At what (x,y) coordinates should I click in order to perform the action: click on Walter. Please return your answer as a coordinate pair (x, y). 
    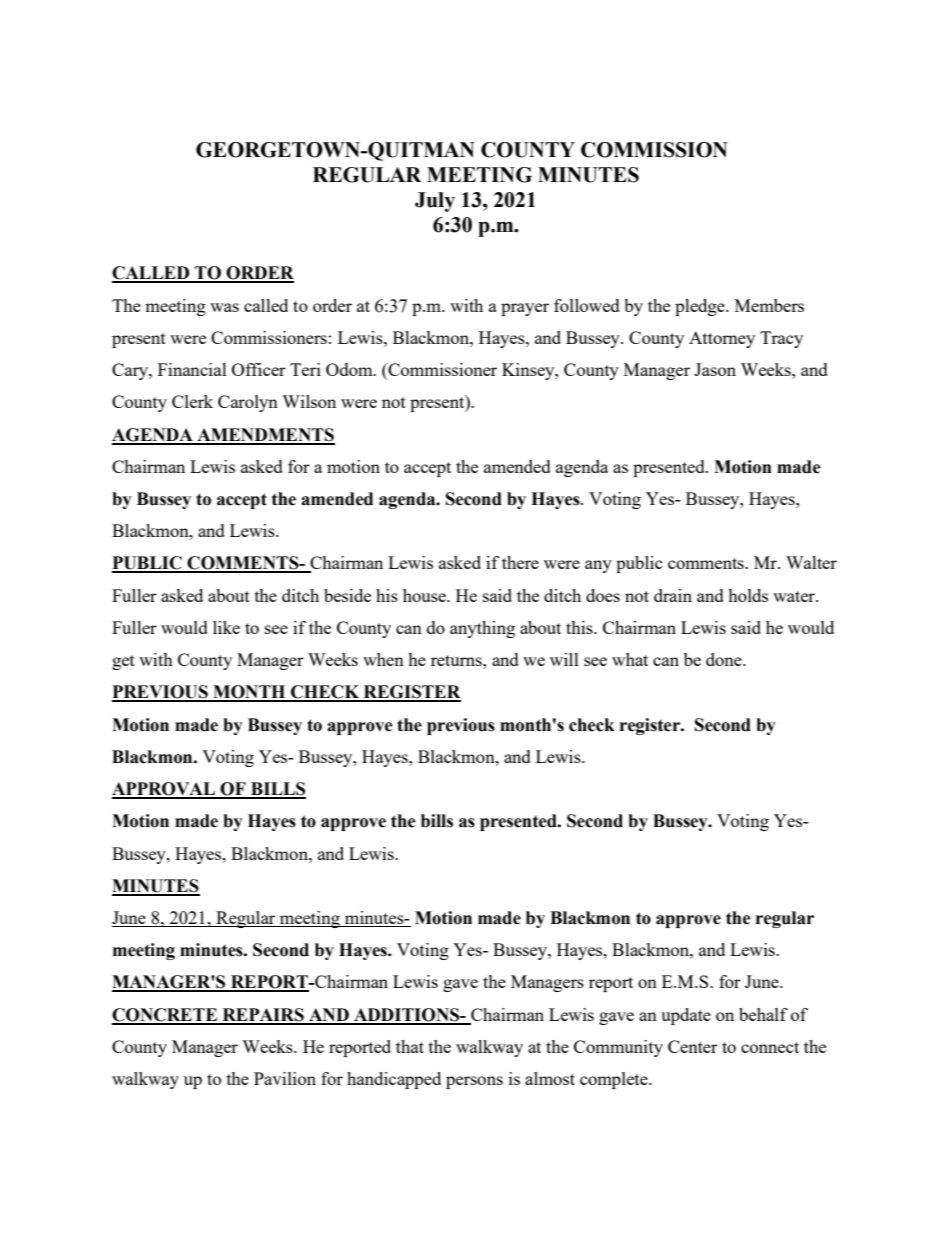
    Looking at the image, I should click on (811, 562).
